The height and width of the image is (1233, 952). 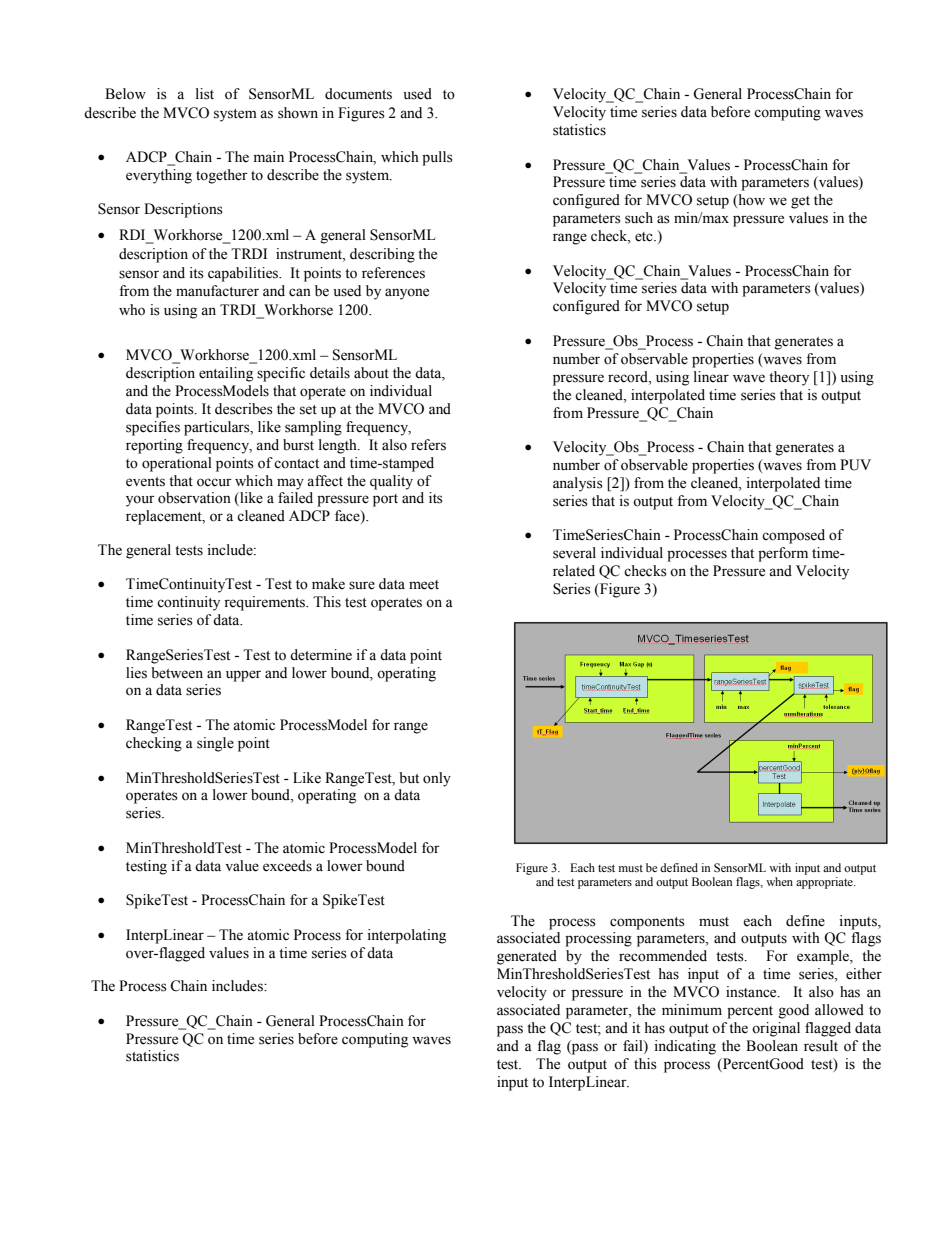 I want to click on when, so click(x=779, y=881).
